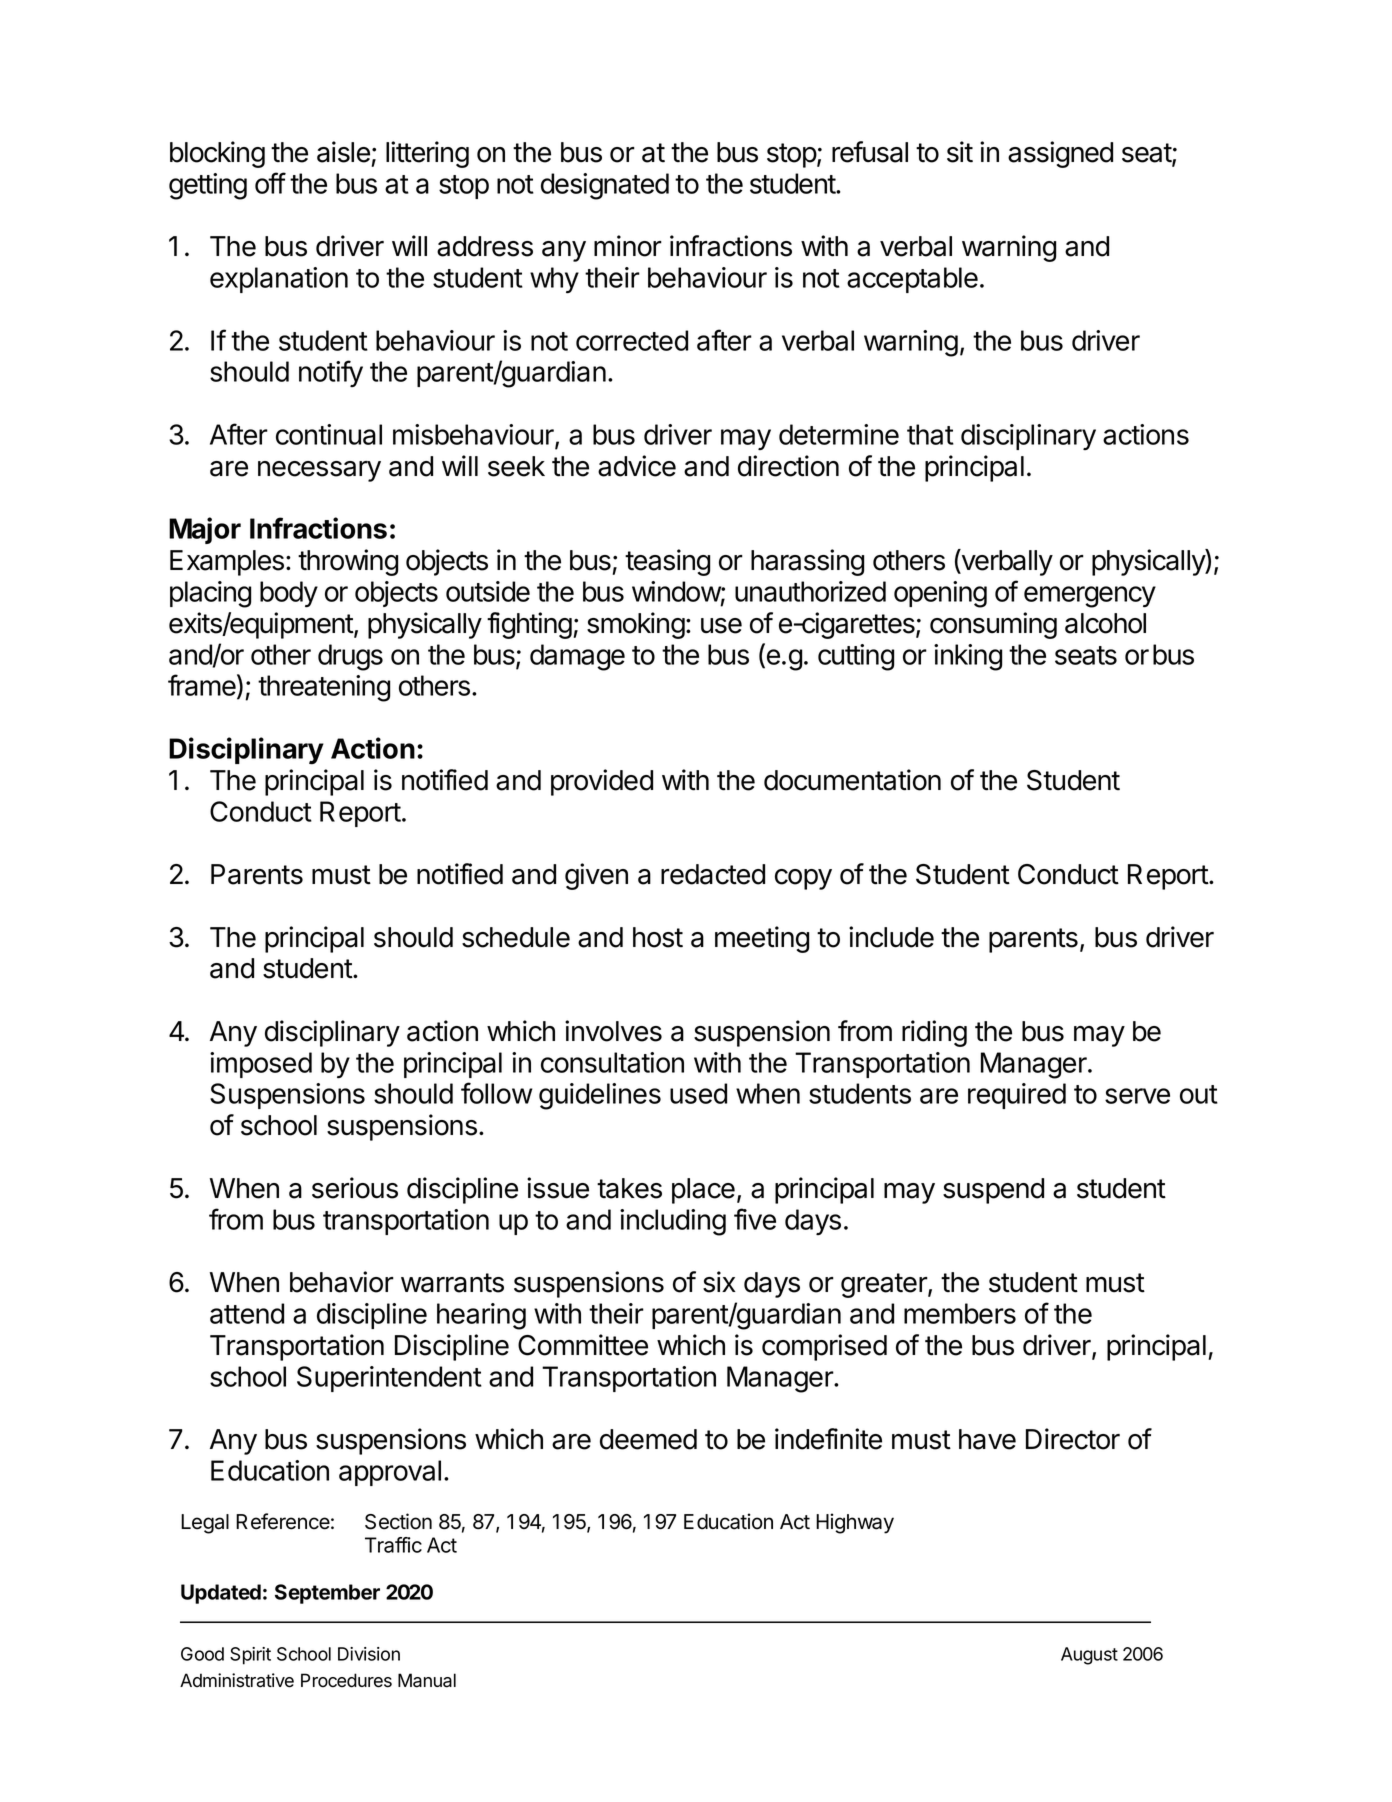  Describe the element at coordinates (605, 186) in the screenshot. I see `designated` at that location.
